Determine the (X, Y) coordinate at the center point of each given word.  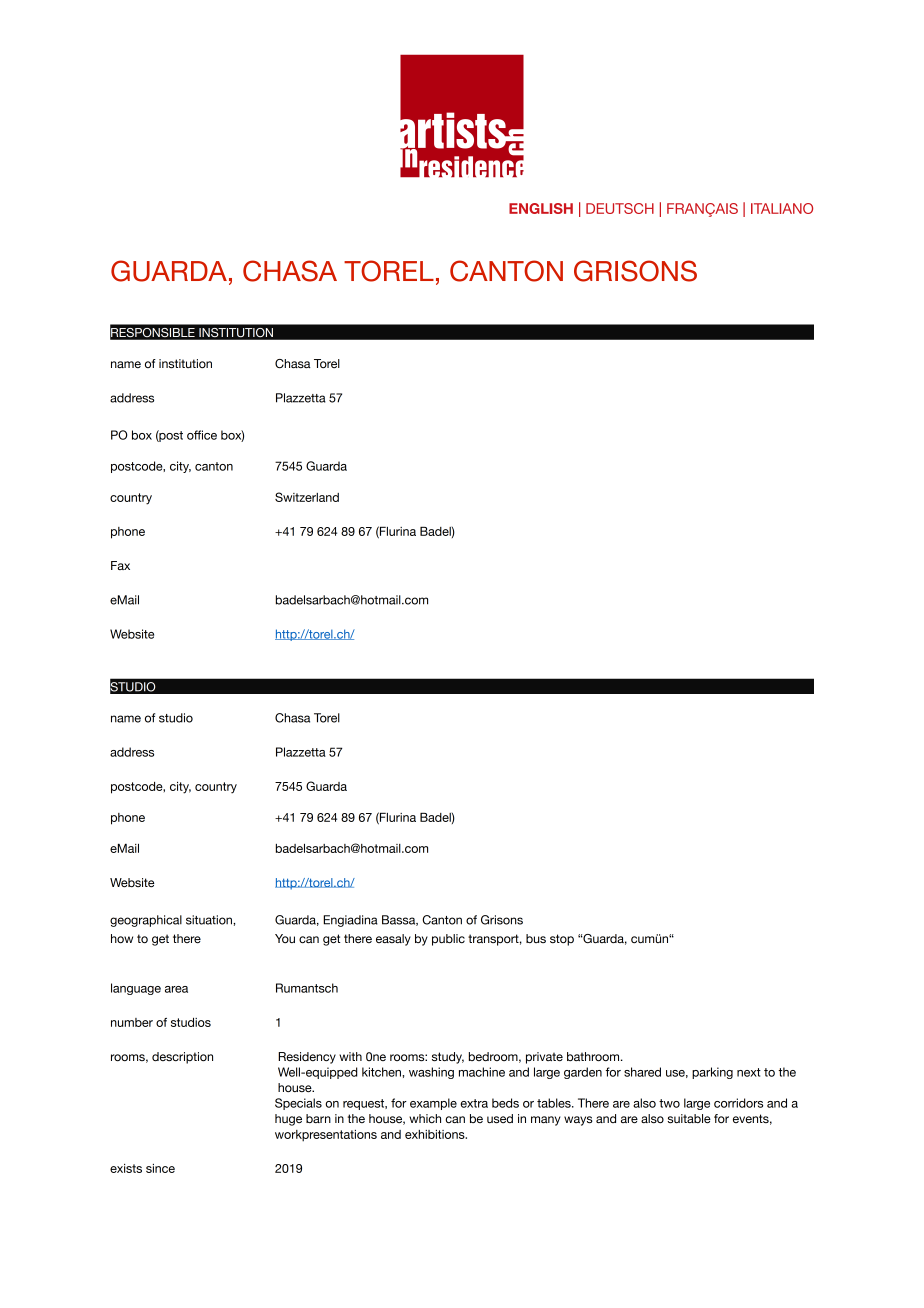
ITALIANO (782, 208)
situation (210, 920)
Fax (120, 565)
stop (562, 940)
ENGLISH (541, 208)
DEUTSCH (620, 208)
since (160, 1168)
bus (536, 938)
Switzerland (307, 497)
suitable (689, 1118)
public (448, 940)
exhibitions (436, 1134)
